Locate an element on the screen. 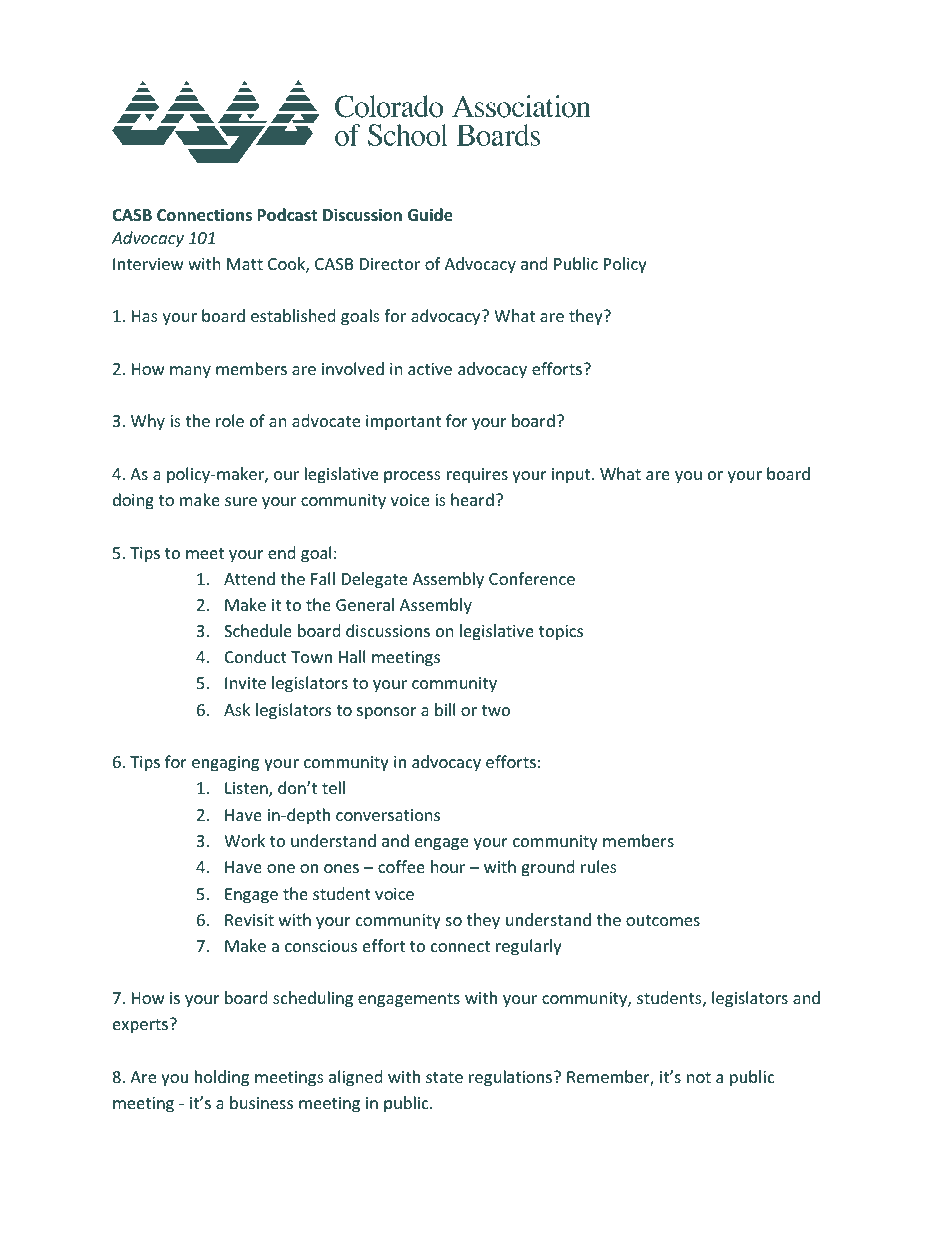 The width and height of the screenshot is (952, 1233). Guide is located at coordinates (430, 215).
